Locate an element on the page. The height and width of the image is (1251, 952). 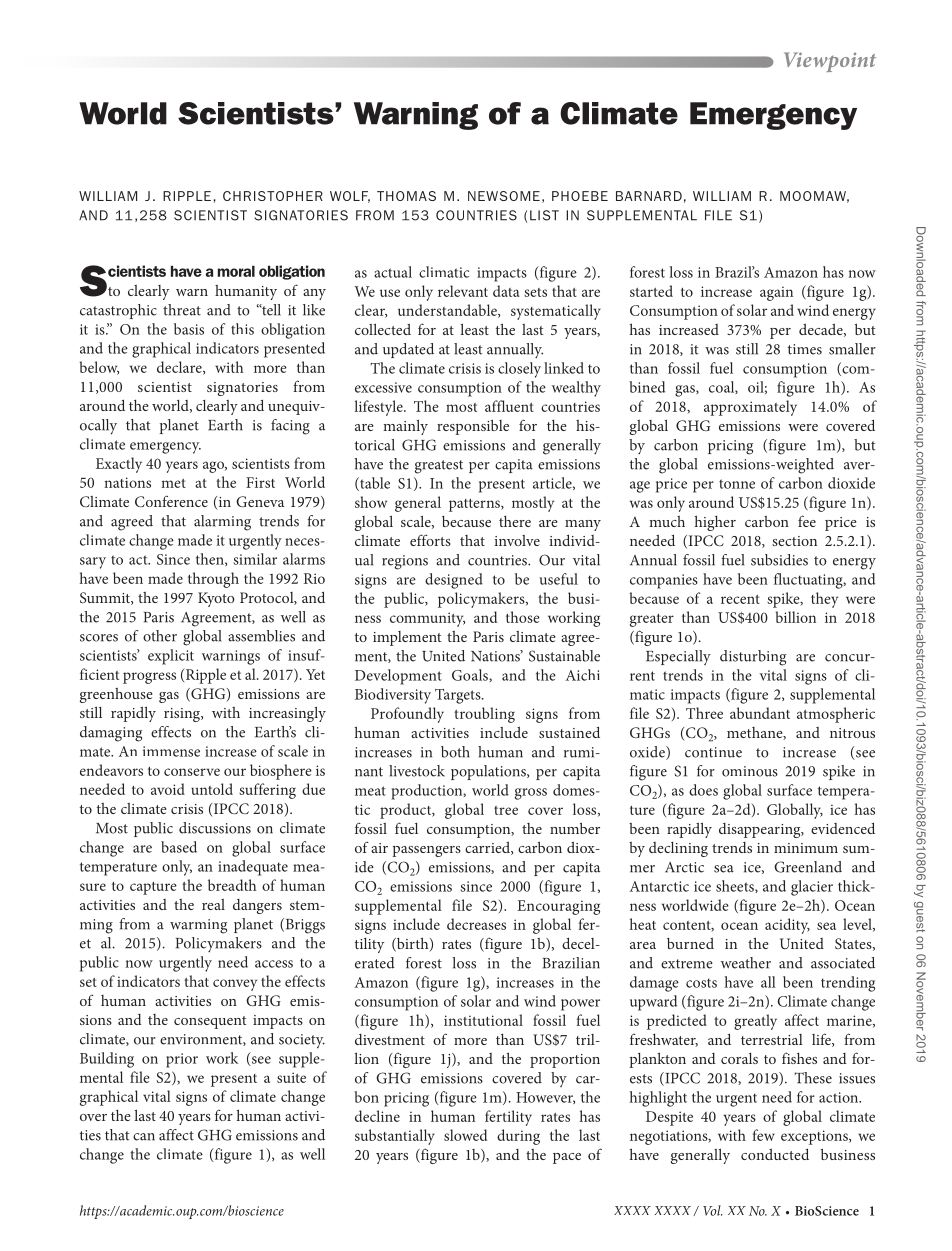
recent is located at coordinates (740, 599).
